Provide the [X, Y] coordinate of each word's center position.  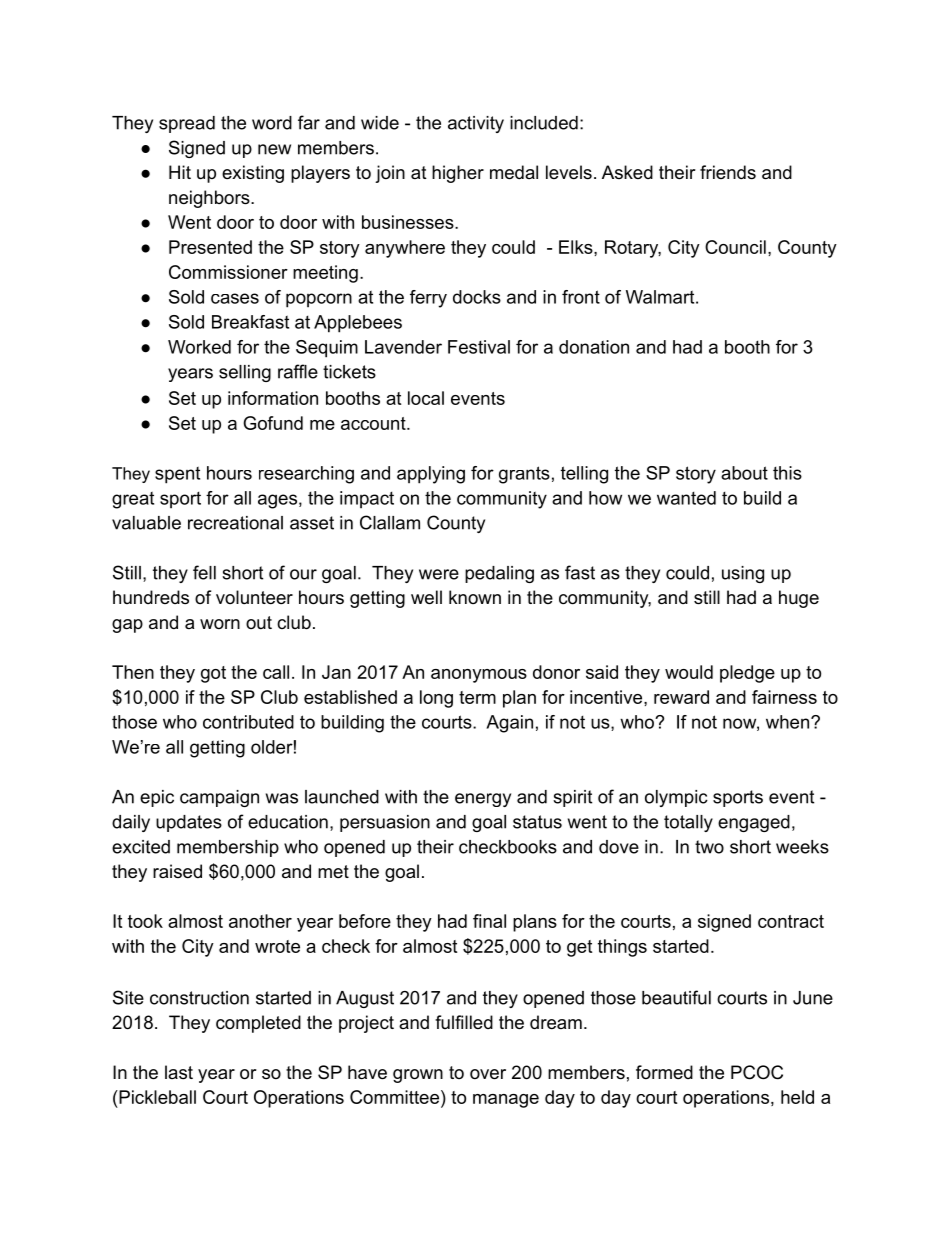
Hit [180, 172]
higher [458, 174]
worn [220, 624]
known [475, 597]
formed [664, 1072]
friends [728, 172]
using [743, 574]
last [179, 1072]
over [488, 1074]
